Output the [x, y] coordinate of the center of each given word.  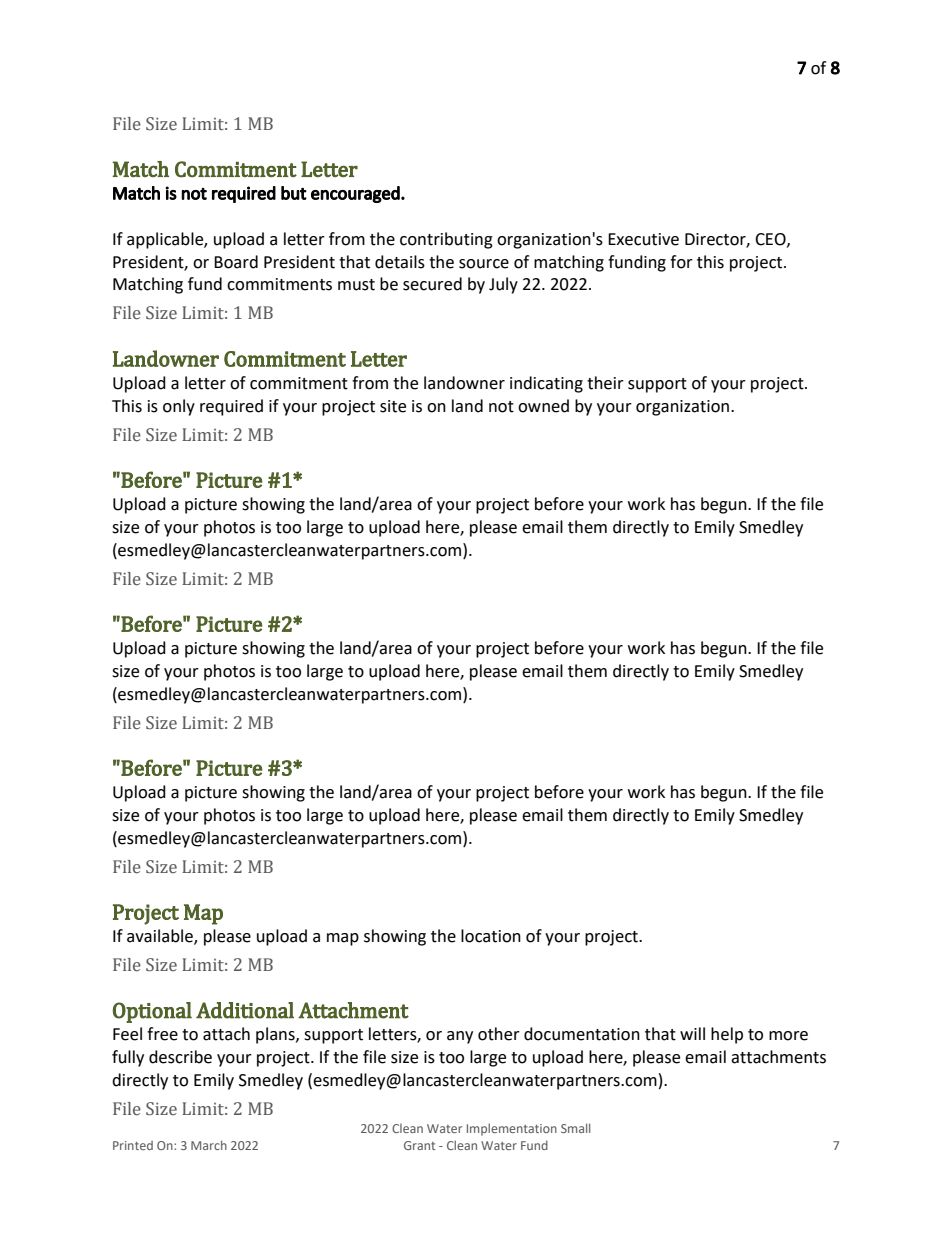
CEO [771, 240]
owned [543, 406]
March [209, 1145]
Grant [419, 1145]
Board [236, 262]
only [179, 407]
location [491, 936]
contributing [446, 240]
